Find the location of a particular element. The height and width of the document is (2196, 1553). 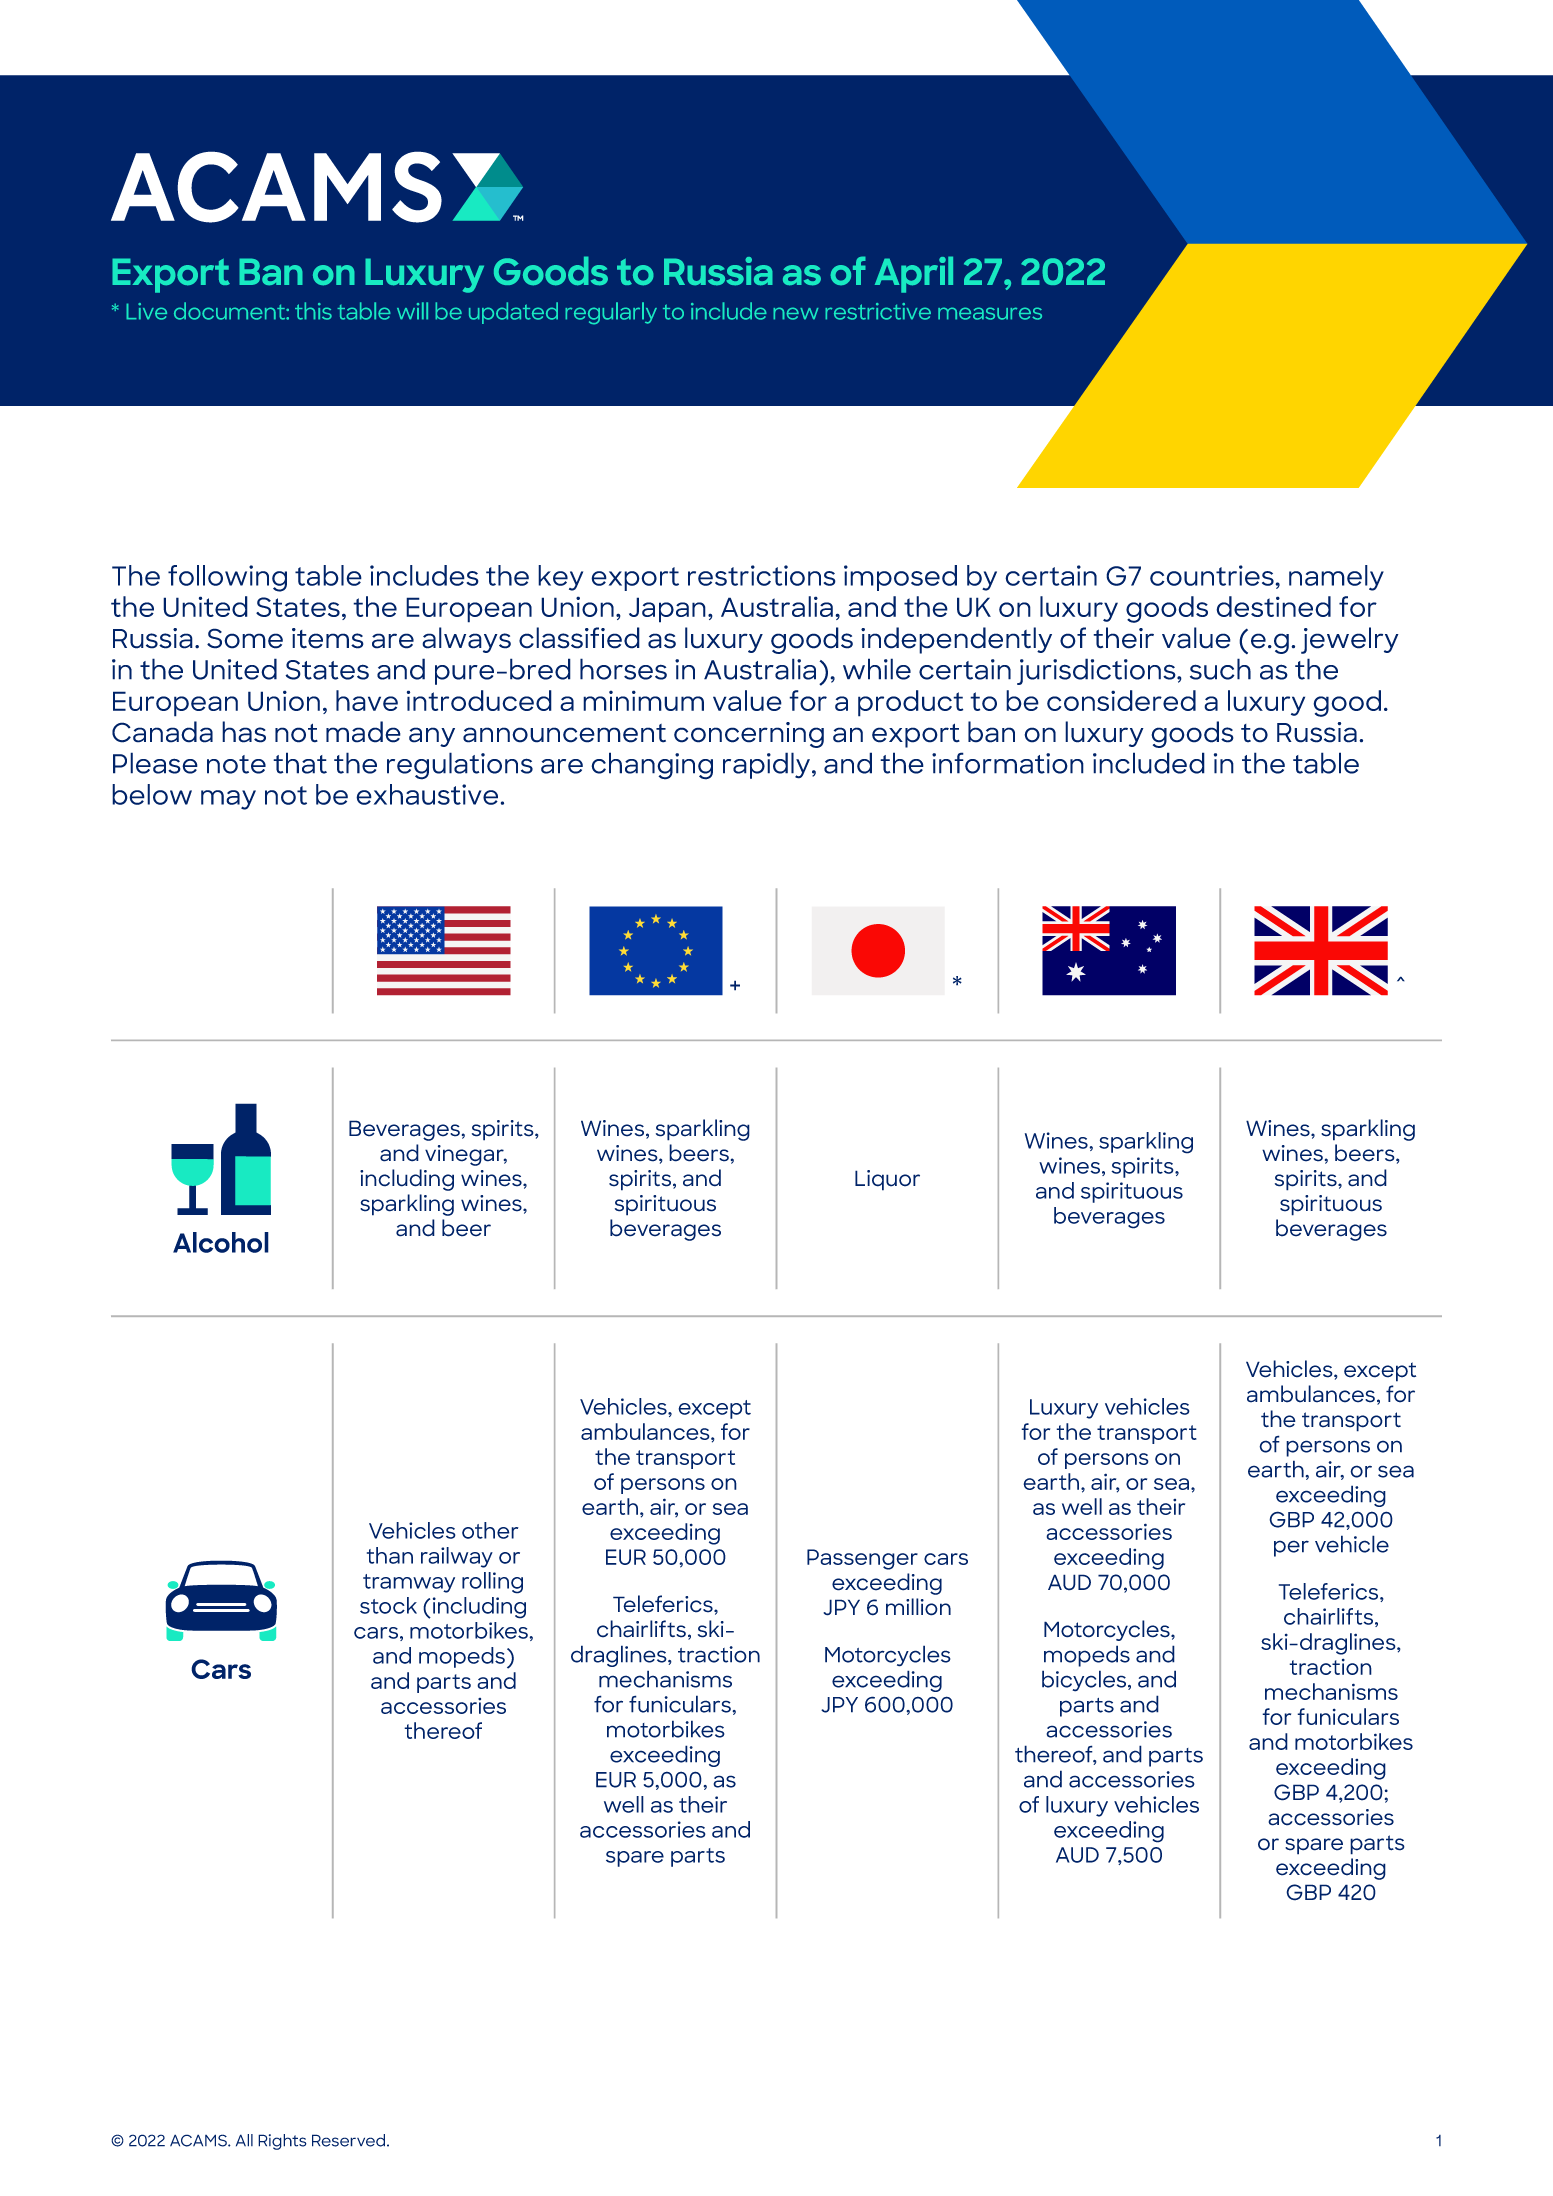

All is located at coordinates (244, 2140).
